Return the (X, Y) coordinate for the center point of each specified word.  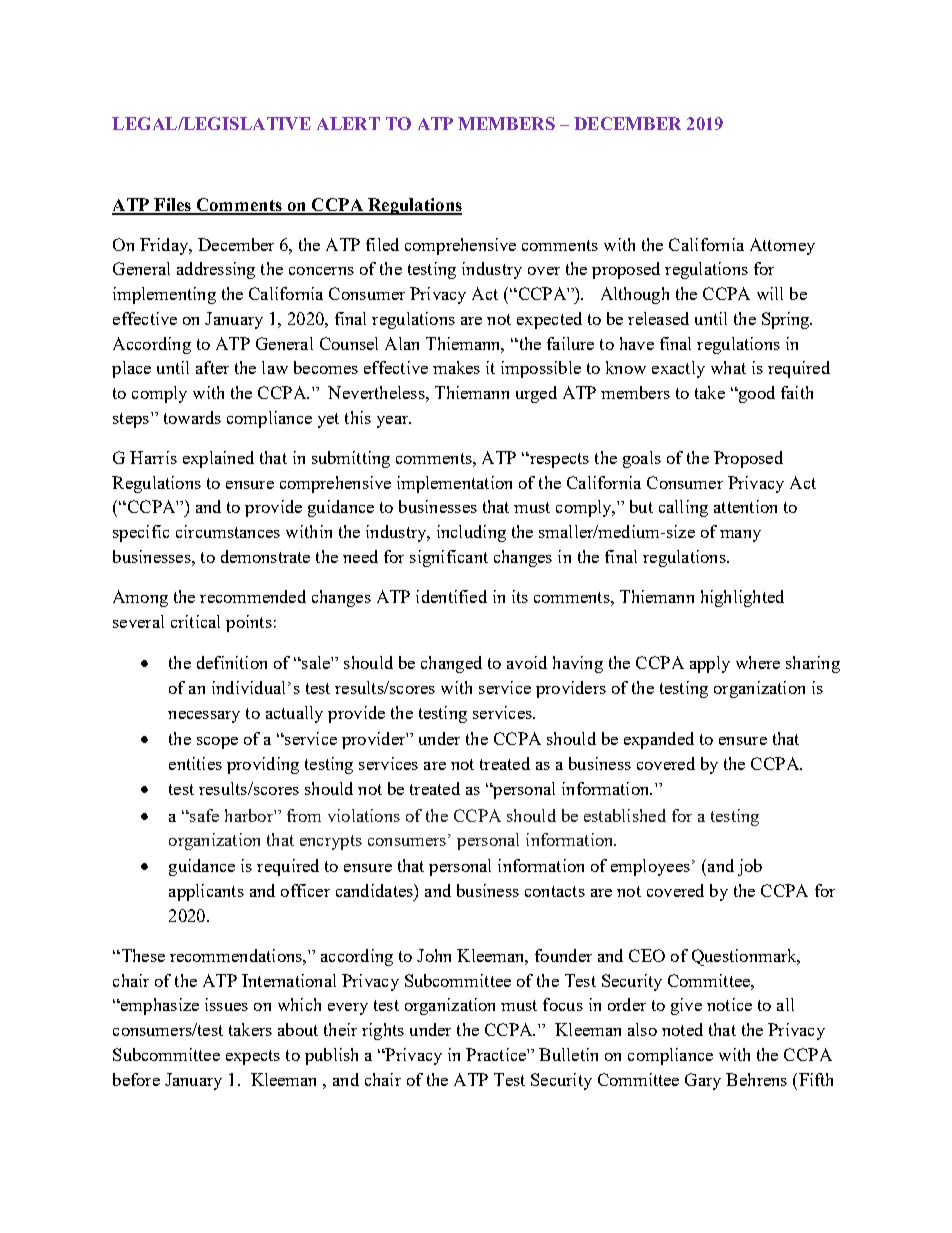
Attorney (782, 246)
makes (456, 367)
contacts (555, 891)
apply (710, 664)
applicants (206, 892)
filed (382, 244)
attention (745, 506)
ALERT (348, 123)
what (728, 367)
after (212, 367)
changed (451, 664)
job (750, 867)
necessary (204, 717)
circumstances (228, 531)
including (471, 533)
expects (253, 1057)
